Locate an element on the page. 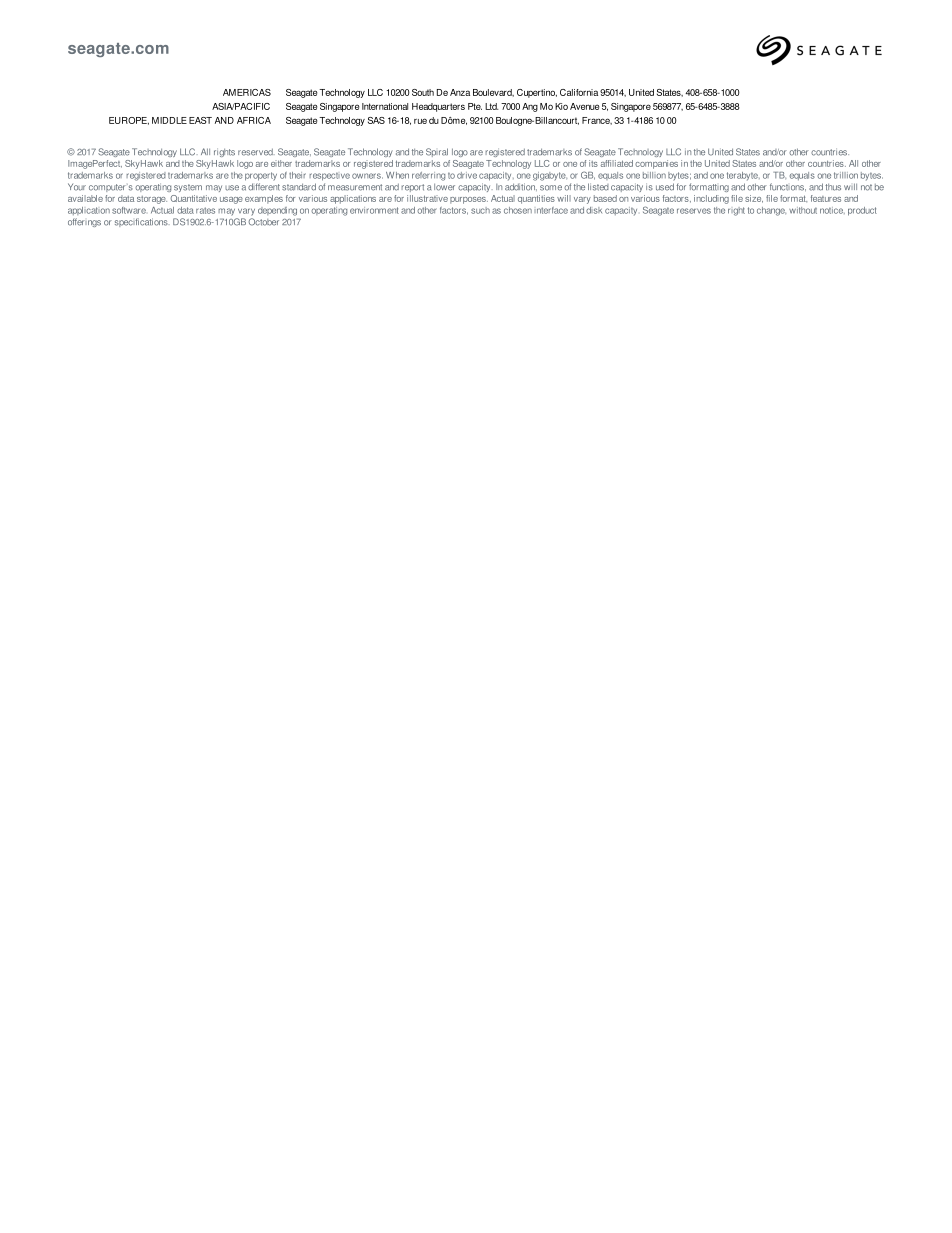 This page has width=952, height=1233. change is located at coordinates (771, 211).
